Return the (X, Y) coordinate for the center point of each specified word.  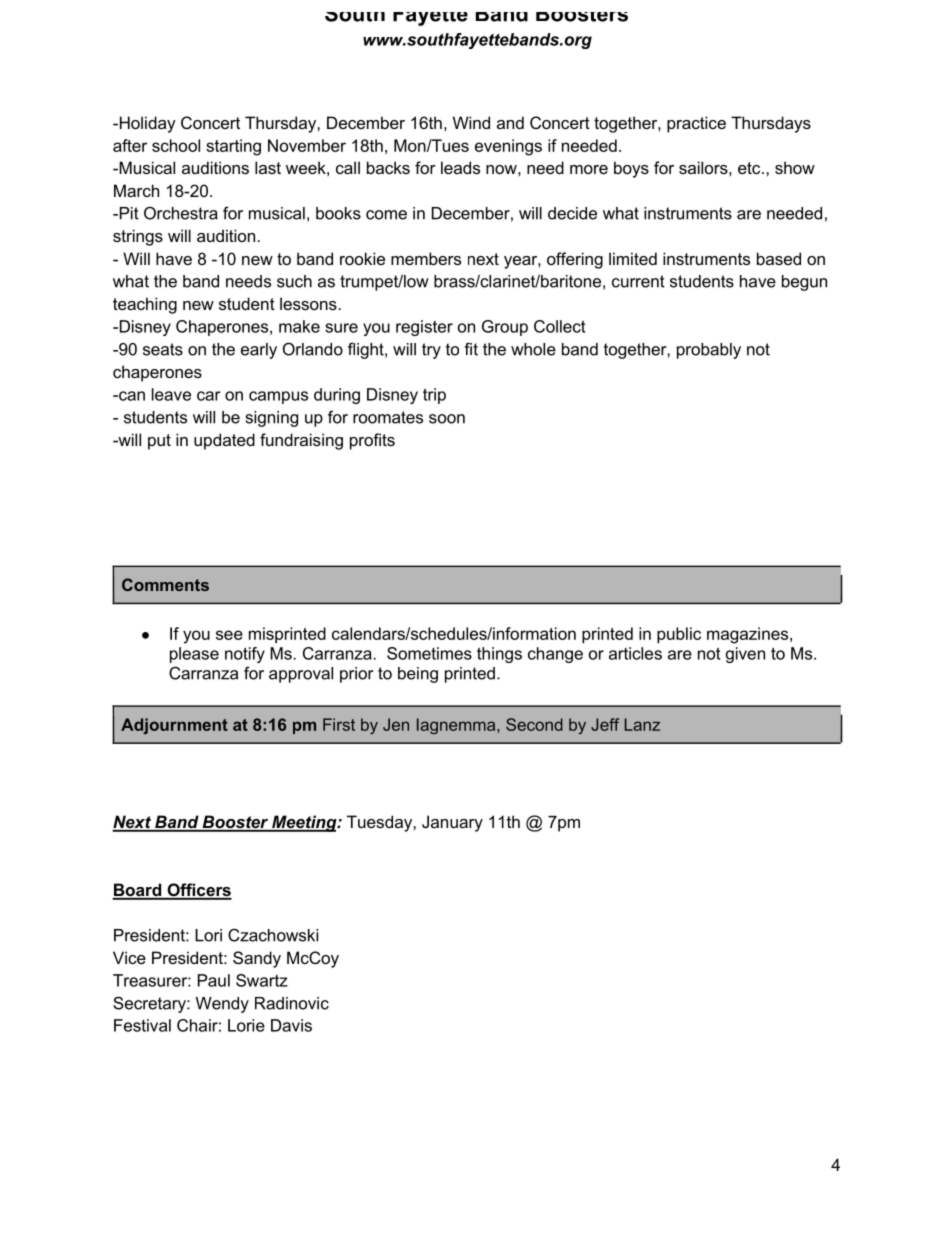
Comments (165, 584)
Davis (291, 1025)
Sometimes (429, 653)
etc (750, 168)
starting (233, 147)
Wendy (222, 1005)
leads (460, 167)
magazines (749, 635)
